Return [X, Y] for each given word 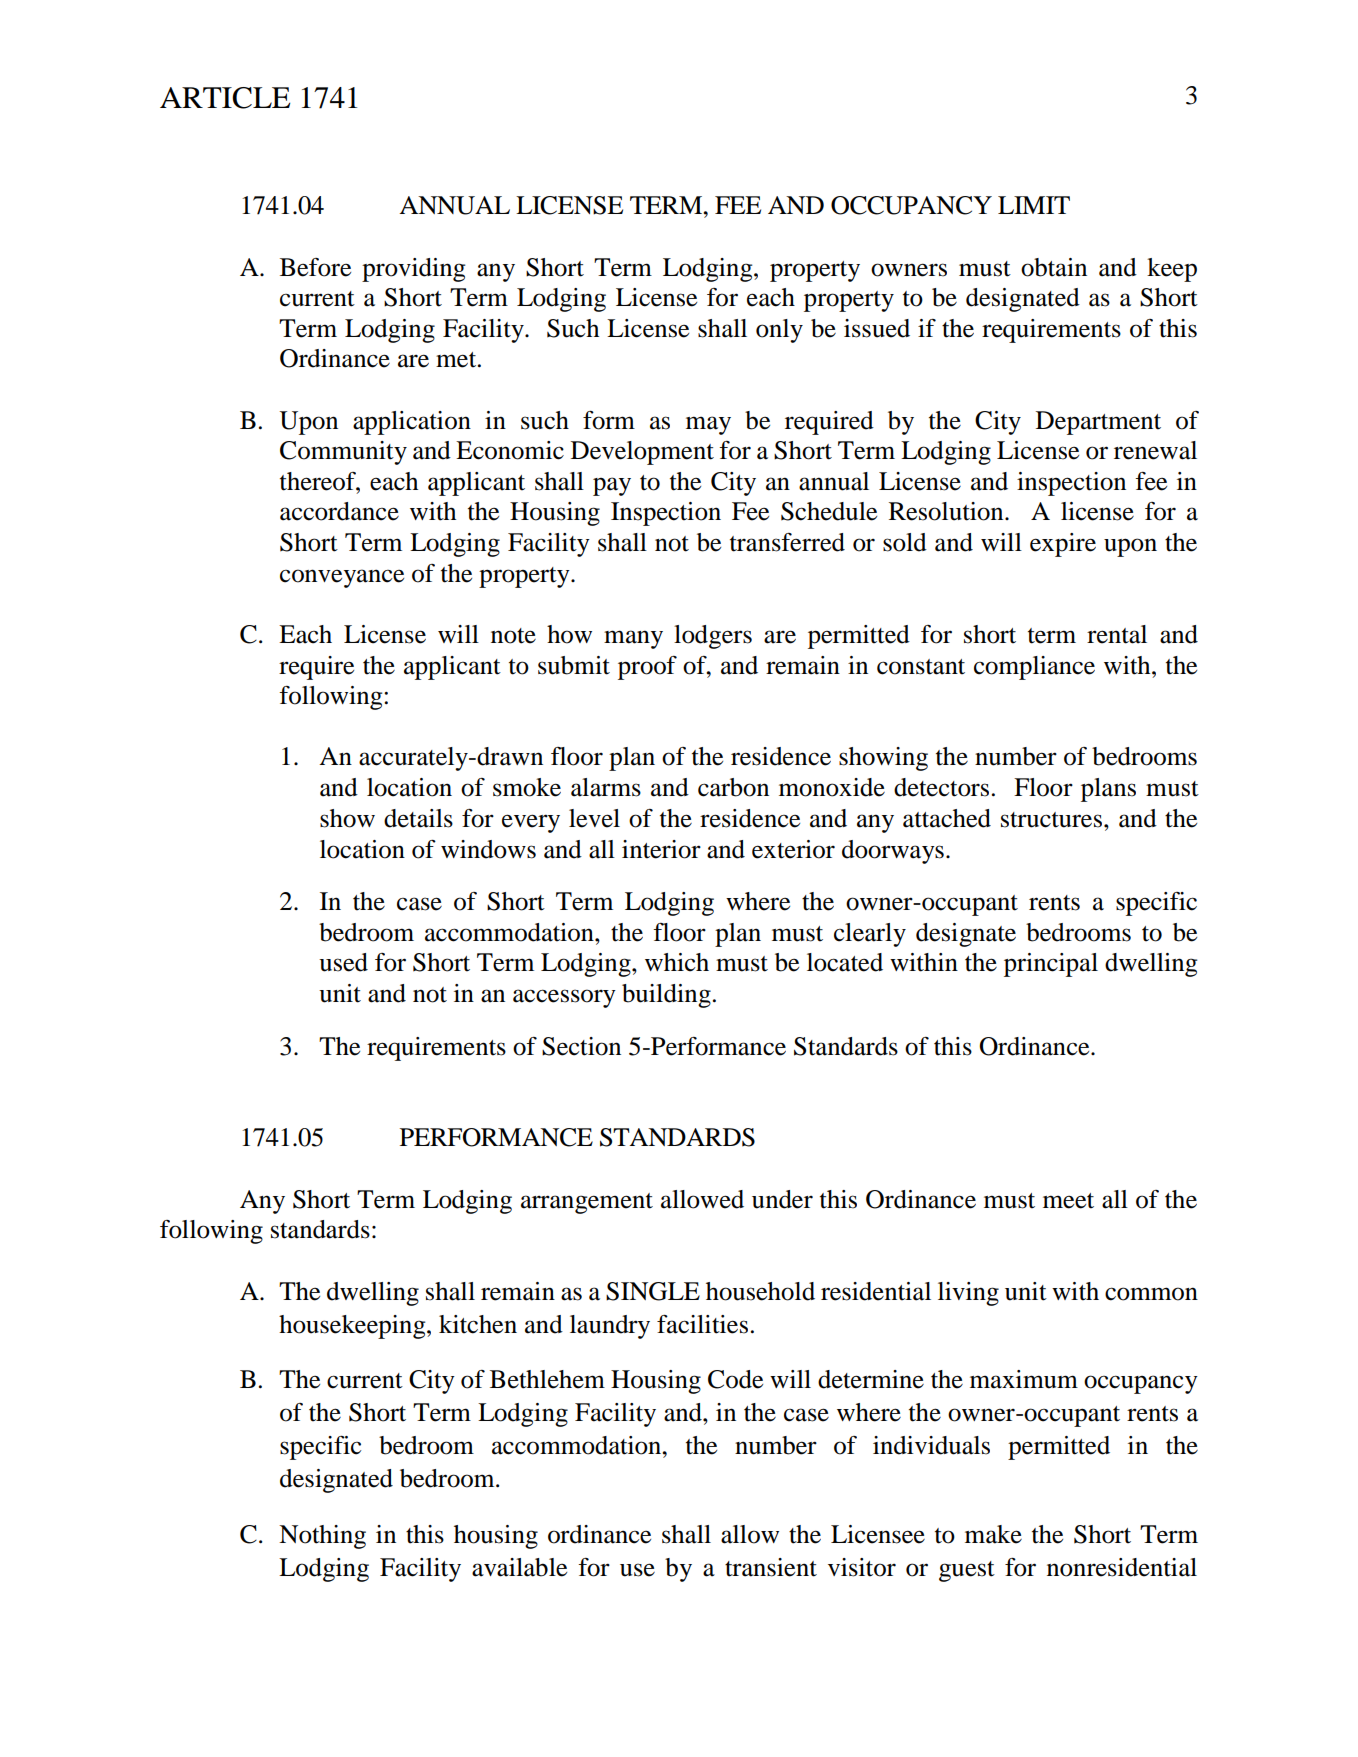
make [993, 1534]
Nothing [322, 1537]
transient [771, 1567]
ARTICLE [225, 98]
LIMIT [1034, 205]
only [779, 331]
